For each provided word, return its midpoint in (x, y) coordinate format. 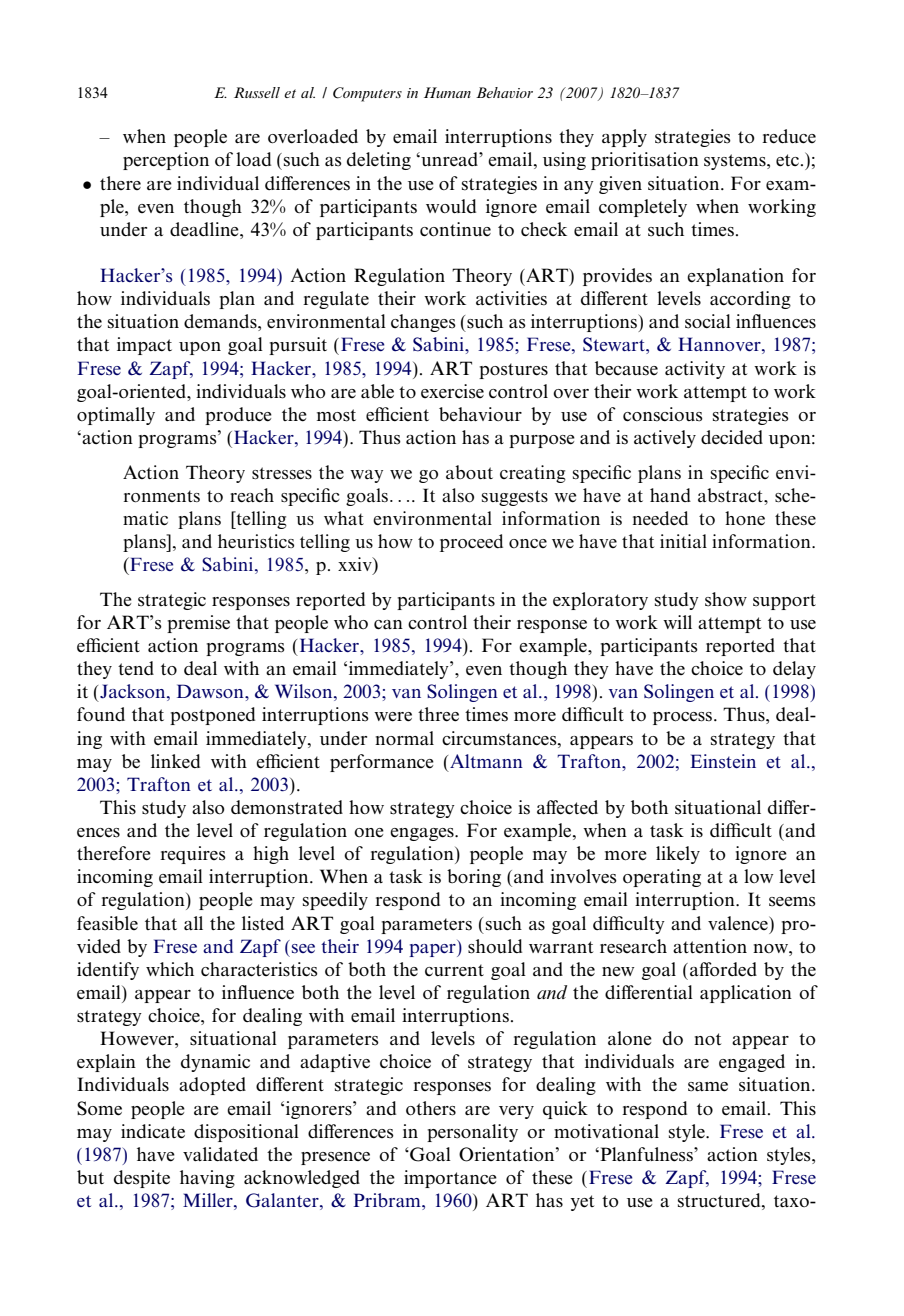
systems (736, 162)
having (207, 1179)
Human (447, 92)
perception (166, 161)
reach (252, 495)
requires (193, 855)
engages (423, 834)
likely (678, 855)
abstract (732, 495)
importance (450, 1179)
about (469, 472)
